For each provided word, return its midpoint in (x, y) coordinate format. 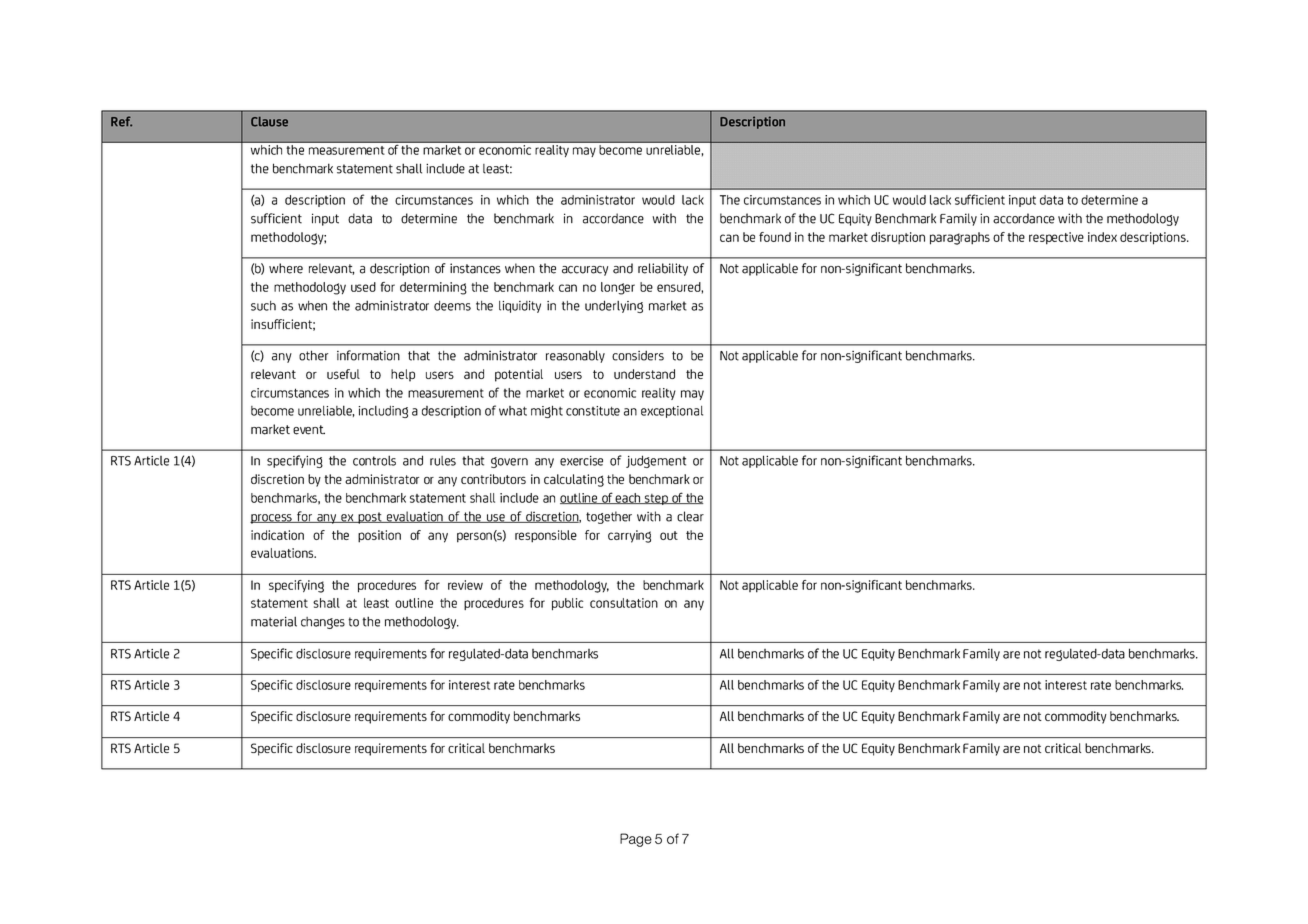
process (272, 519)
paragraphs (960, 238)
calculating (574, 480)
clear (690, 516)
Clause (269, 122)
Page (636, 840)
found (775, 237)
